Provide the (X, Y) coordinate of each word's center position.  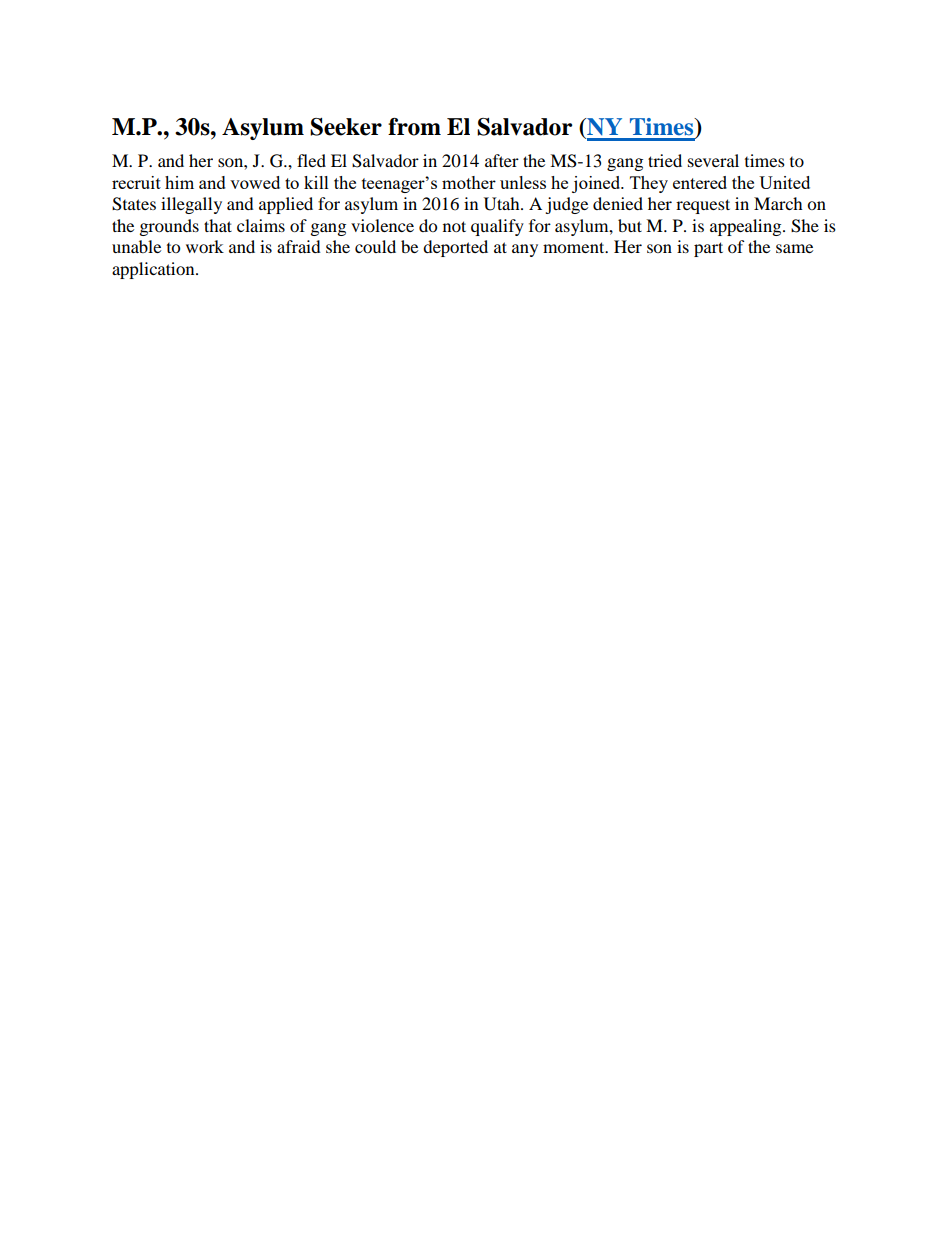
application (154, 270)
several (713, 160)
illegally (191, 205)
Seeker (346, 127)
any (525, 250)
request (703, 206)
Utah (503, 204)
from (414, 127)
